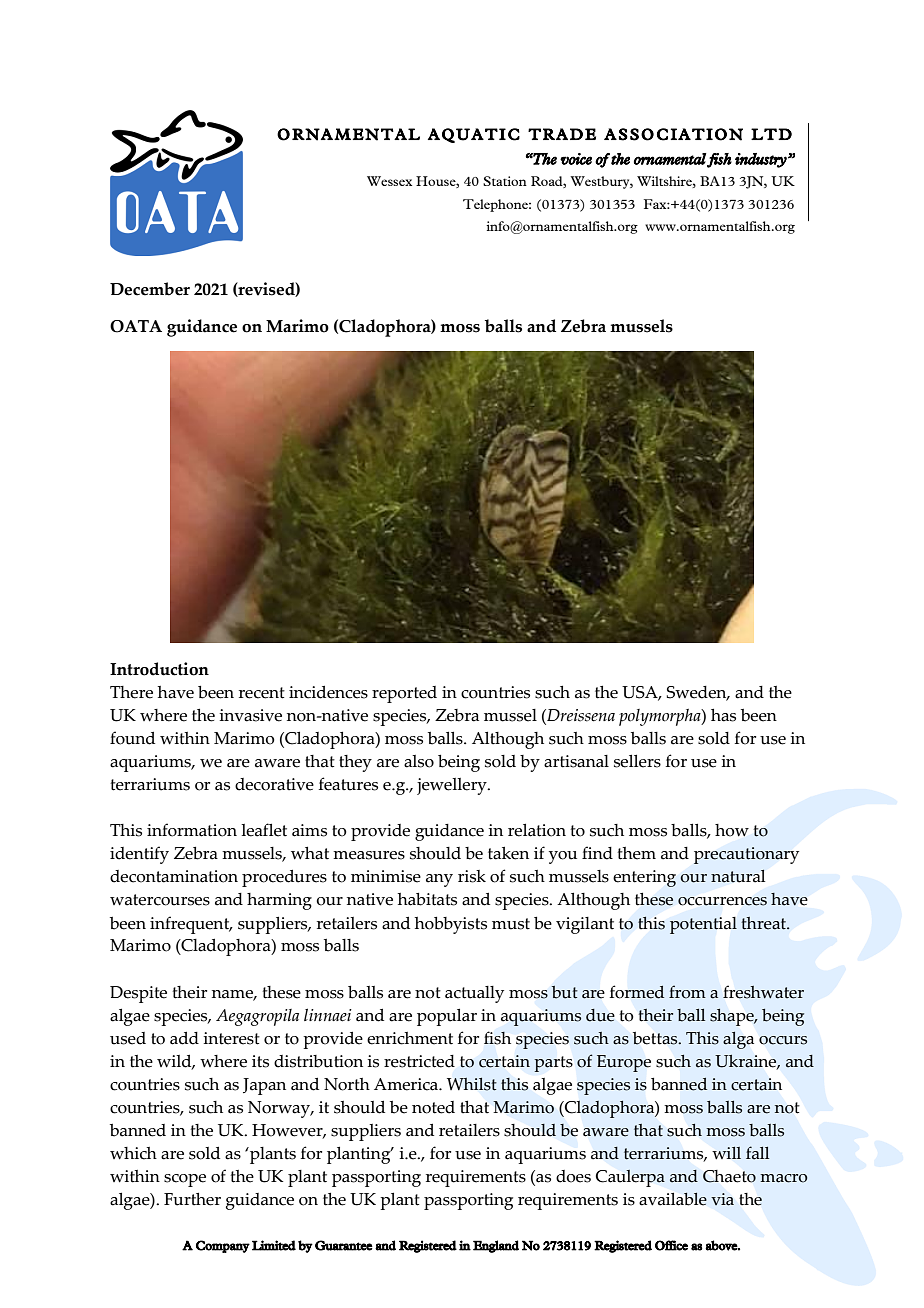  Describe the element at coordinates (404, 694) in the screenshot. I see `reported` at that location.
